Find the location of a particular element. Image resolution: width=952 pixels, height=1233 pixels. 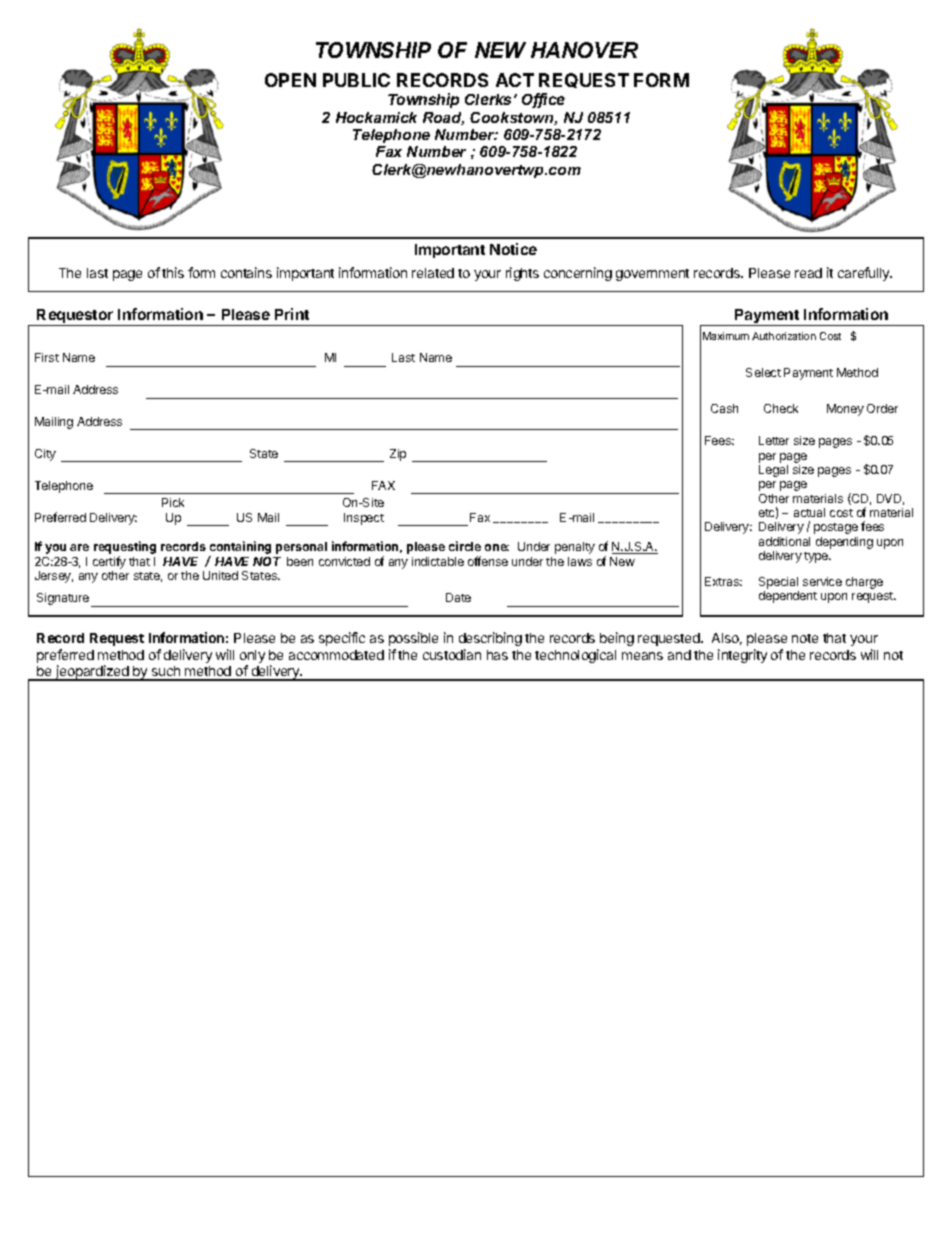

Pick is located at coordinates (173, 502).
